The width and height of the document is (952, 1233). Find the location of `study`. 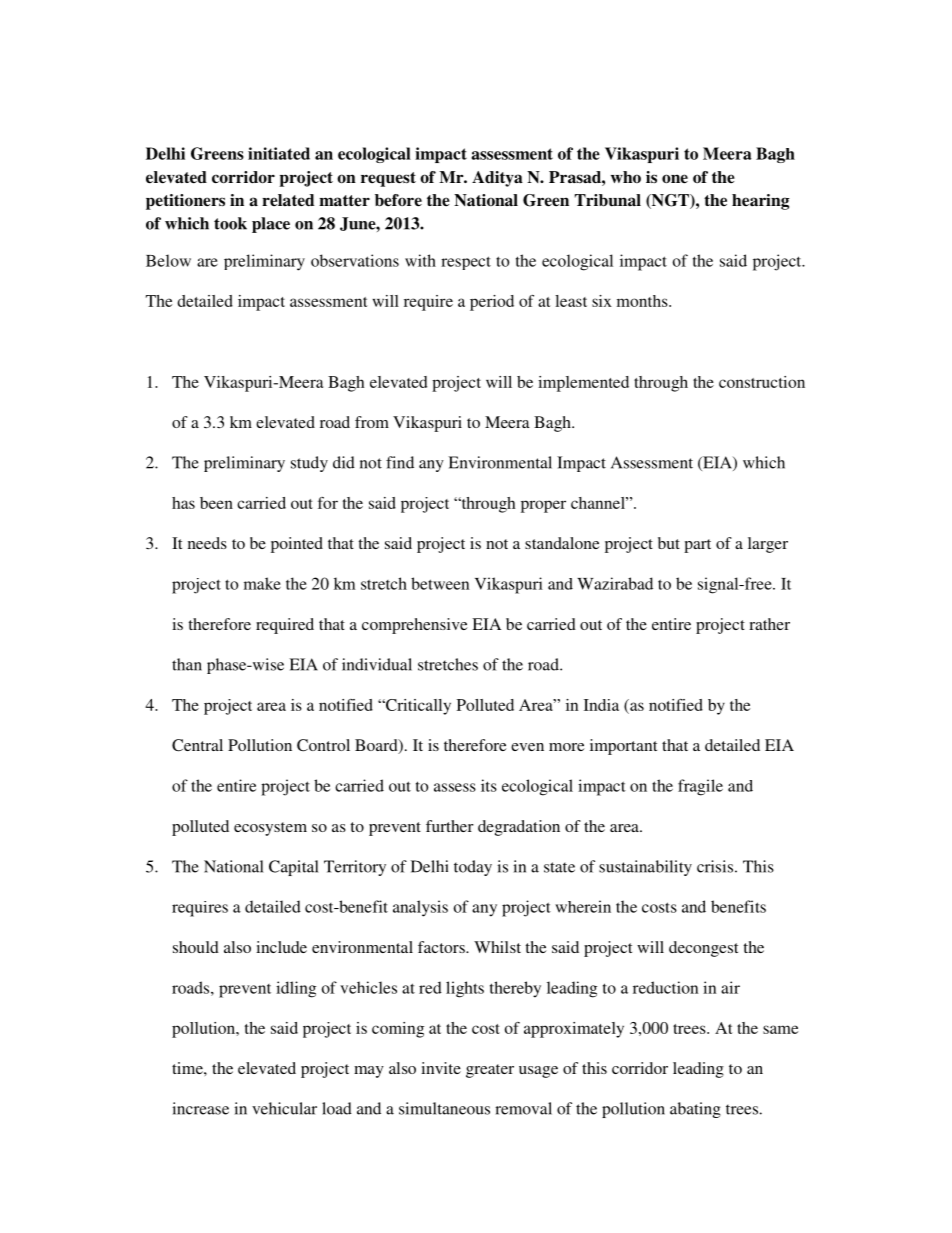

study is located at coordinates (309, 464).
